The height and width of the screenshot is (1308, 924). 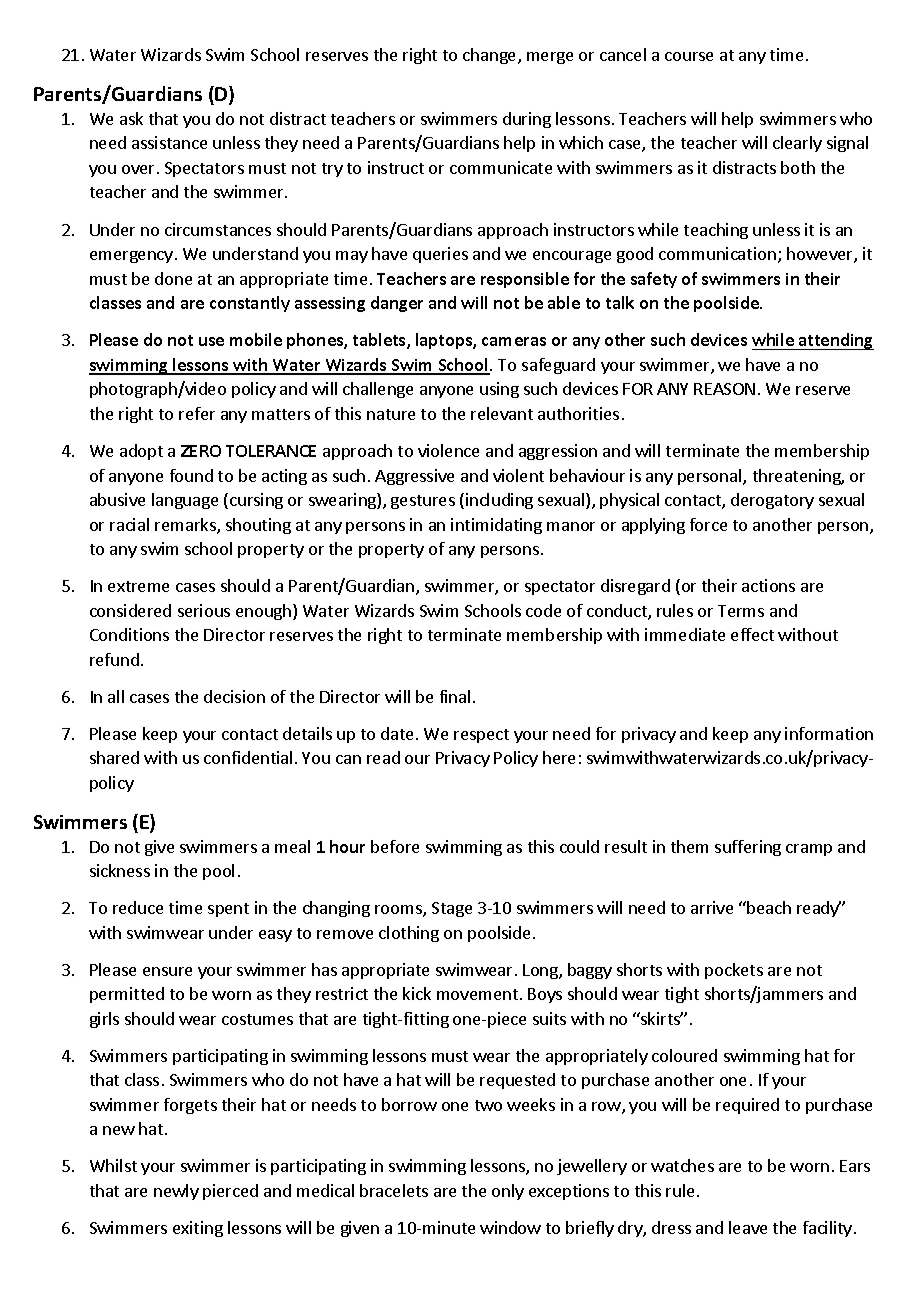 I want to click on assistance, so click(x=169, y=142).
